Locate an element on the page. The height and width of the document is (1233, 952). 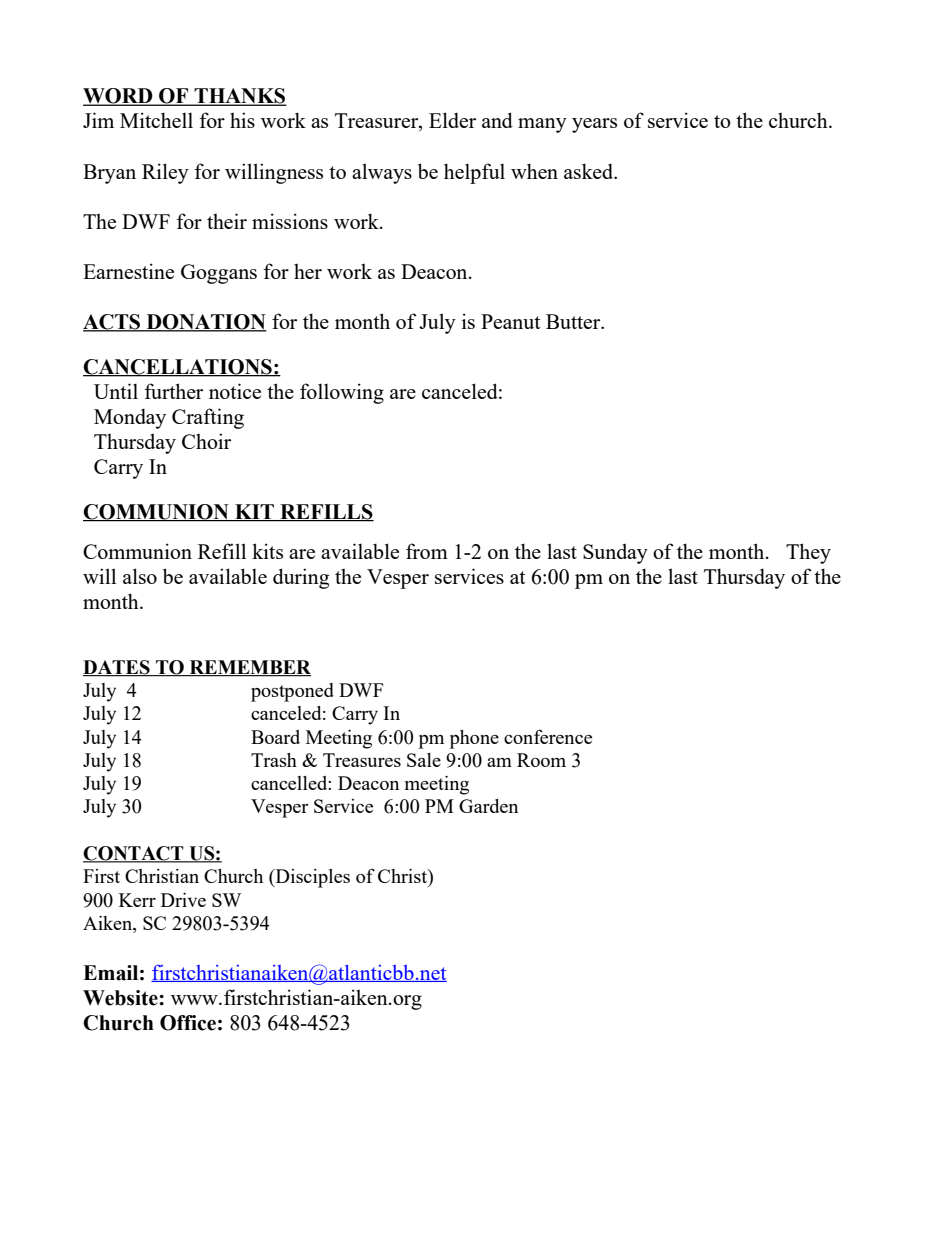
They is located at coordinates (808, 553).
